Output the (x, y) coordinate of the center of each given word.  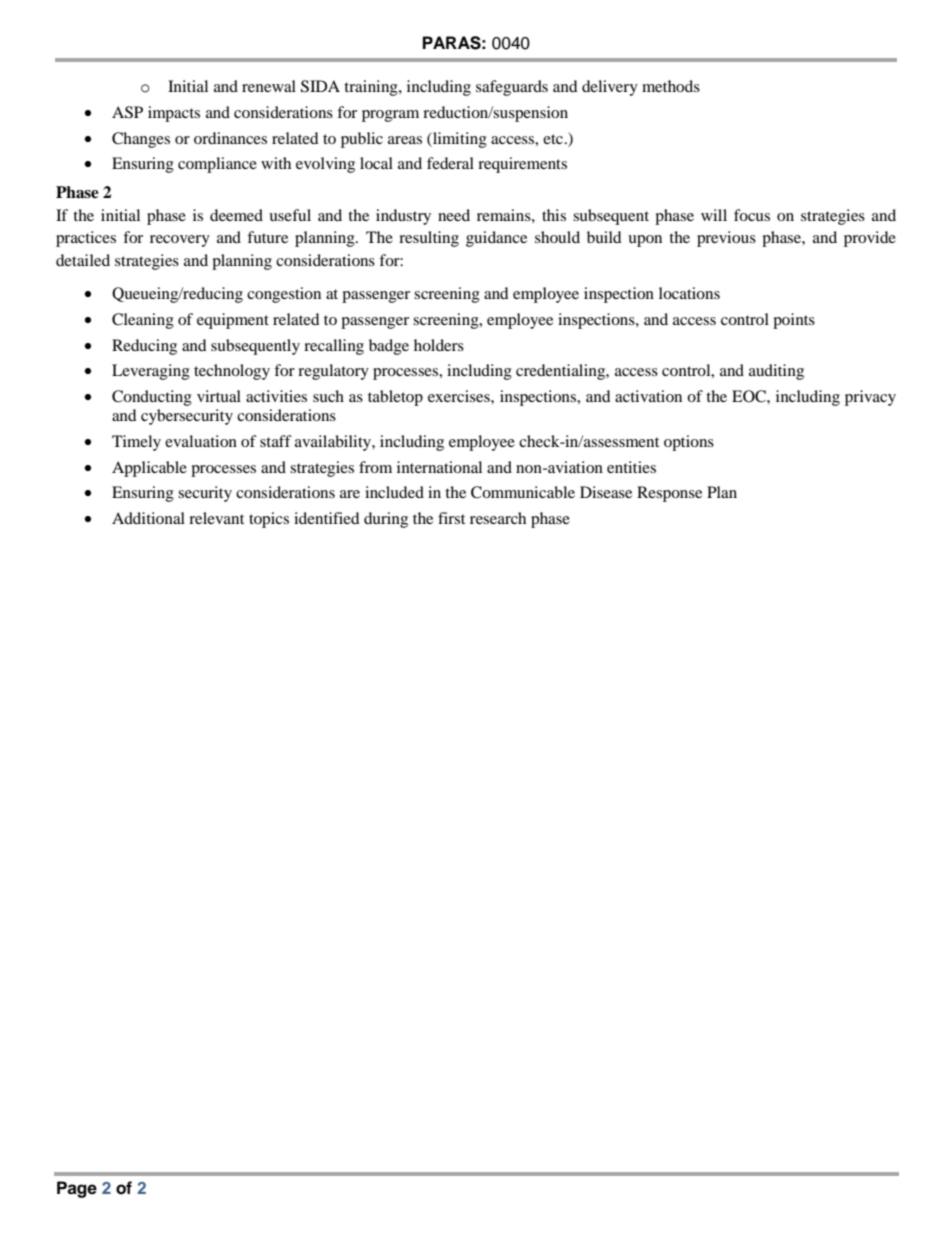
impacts (174, 114)
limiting (459, 140)
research (498, 518)
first (451, 518)
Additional (148, 518)
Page (77, 1189)
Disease (606, 492)
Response (669, 494)
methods (671, 86)
